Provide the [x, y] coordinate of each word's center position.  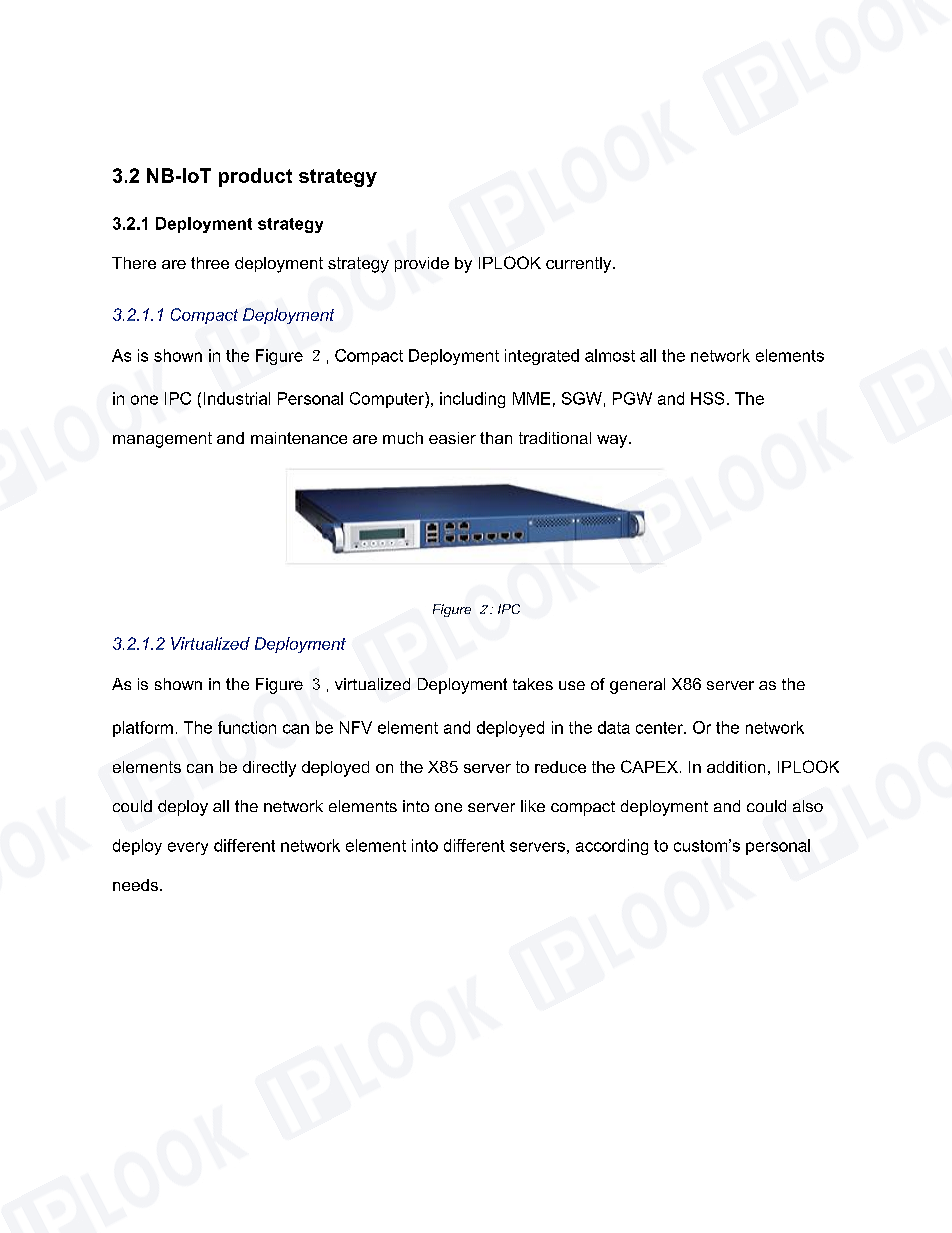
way [613, 441]
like [533, 806]
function [247, 727]
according [612, 847]
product [255, 177]
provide [422, 264]
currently [580, 265]
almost [610, 355]
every [188, 848]
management [162, 440]
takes [533, 684]
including [472, 400]
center [660, 728]
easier [452, 438]
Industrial [237, 398]
